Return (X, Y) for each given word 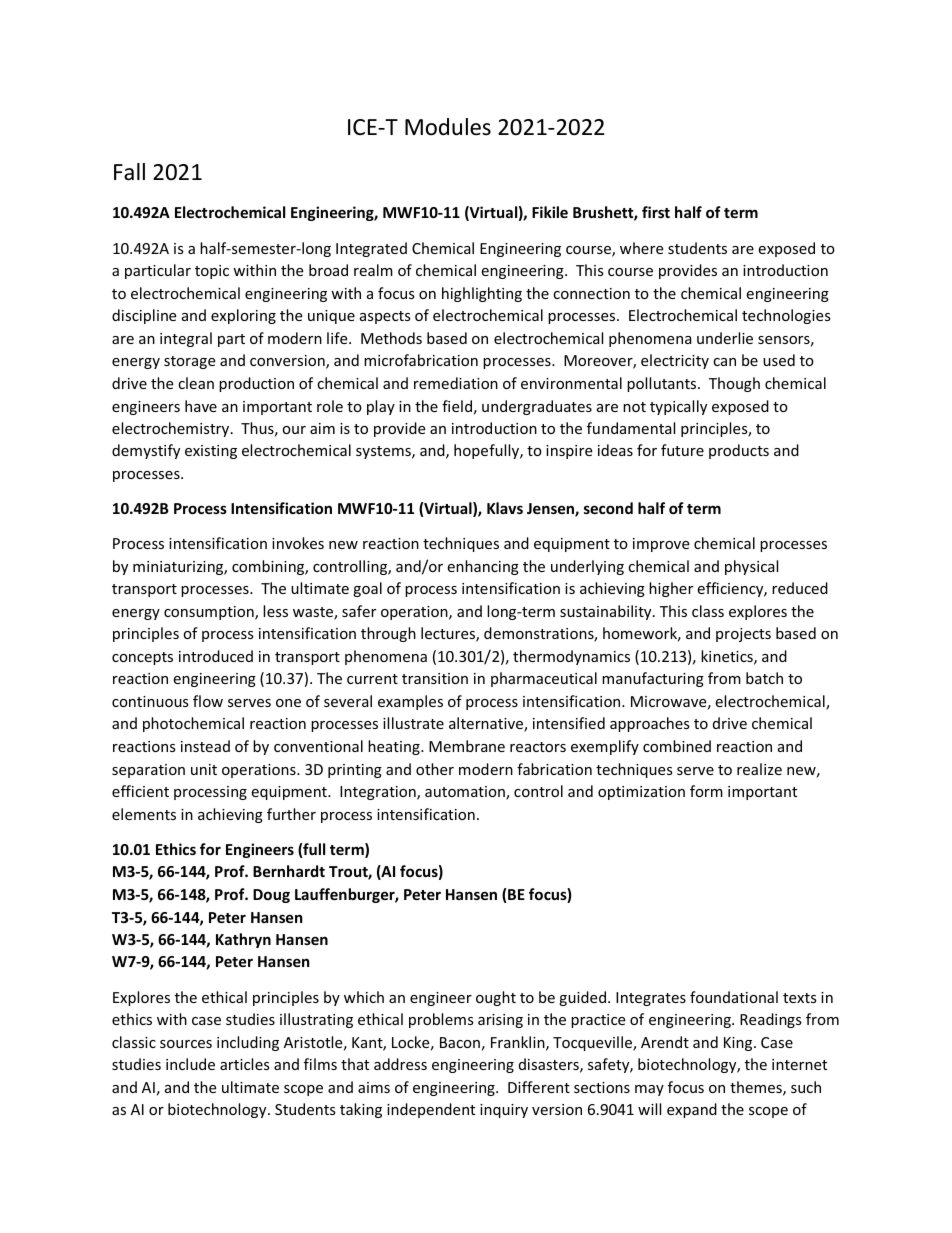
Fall (129, 172)
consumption (210, 613)
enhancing (483, 567)
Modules (448, 127)
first (656, 212)
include (190, 1064)
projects (743, 635)
